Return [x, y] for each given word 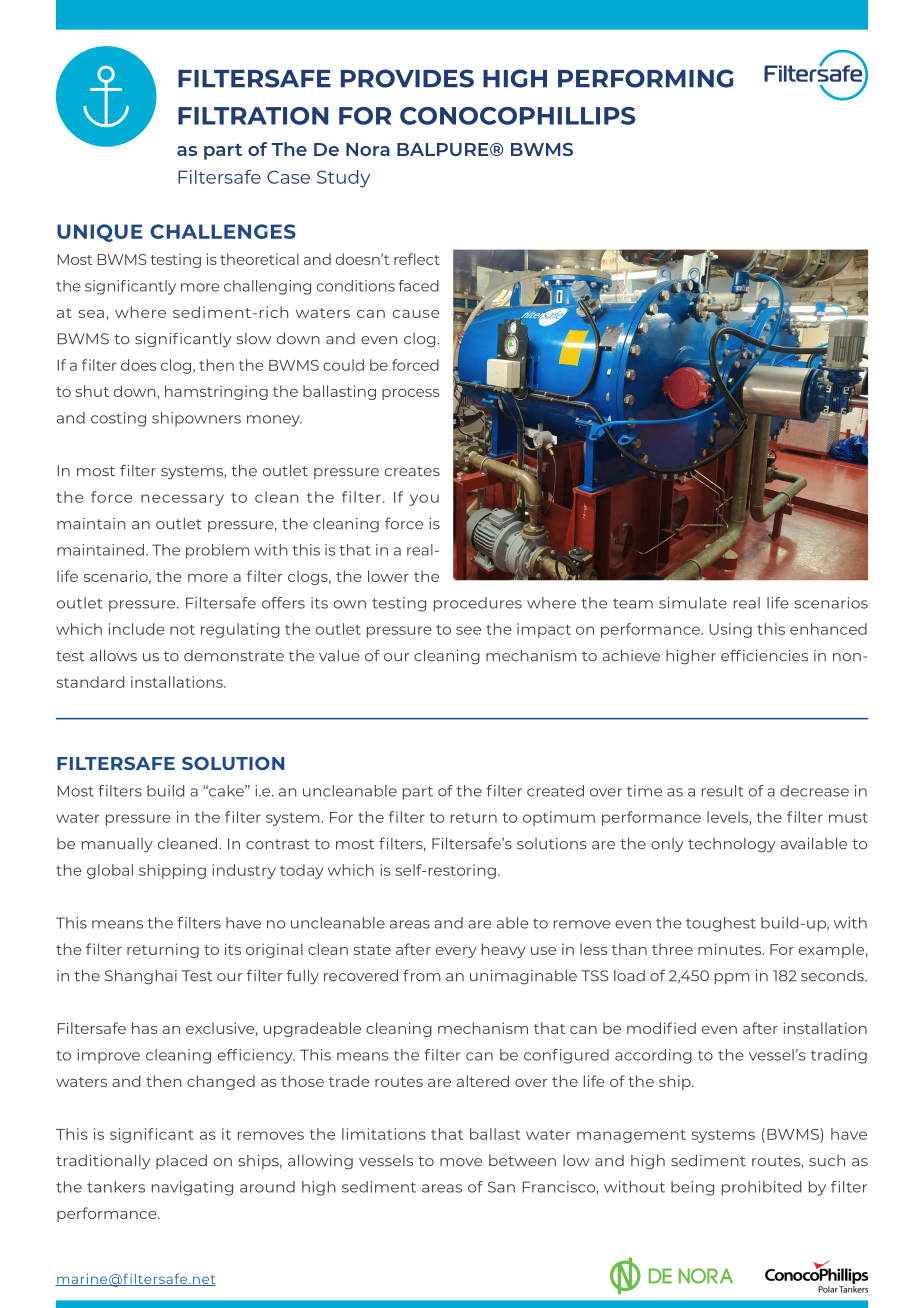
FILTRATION [253, 116]
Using [730, 630]
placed [181, 1162]
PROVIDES [407, 78]
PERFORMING [646, 78]
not [182, 630]
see [468, 630]
